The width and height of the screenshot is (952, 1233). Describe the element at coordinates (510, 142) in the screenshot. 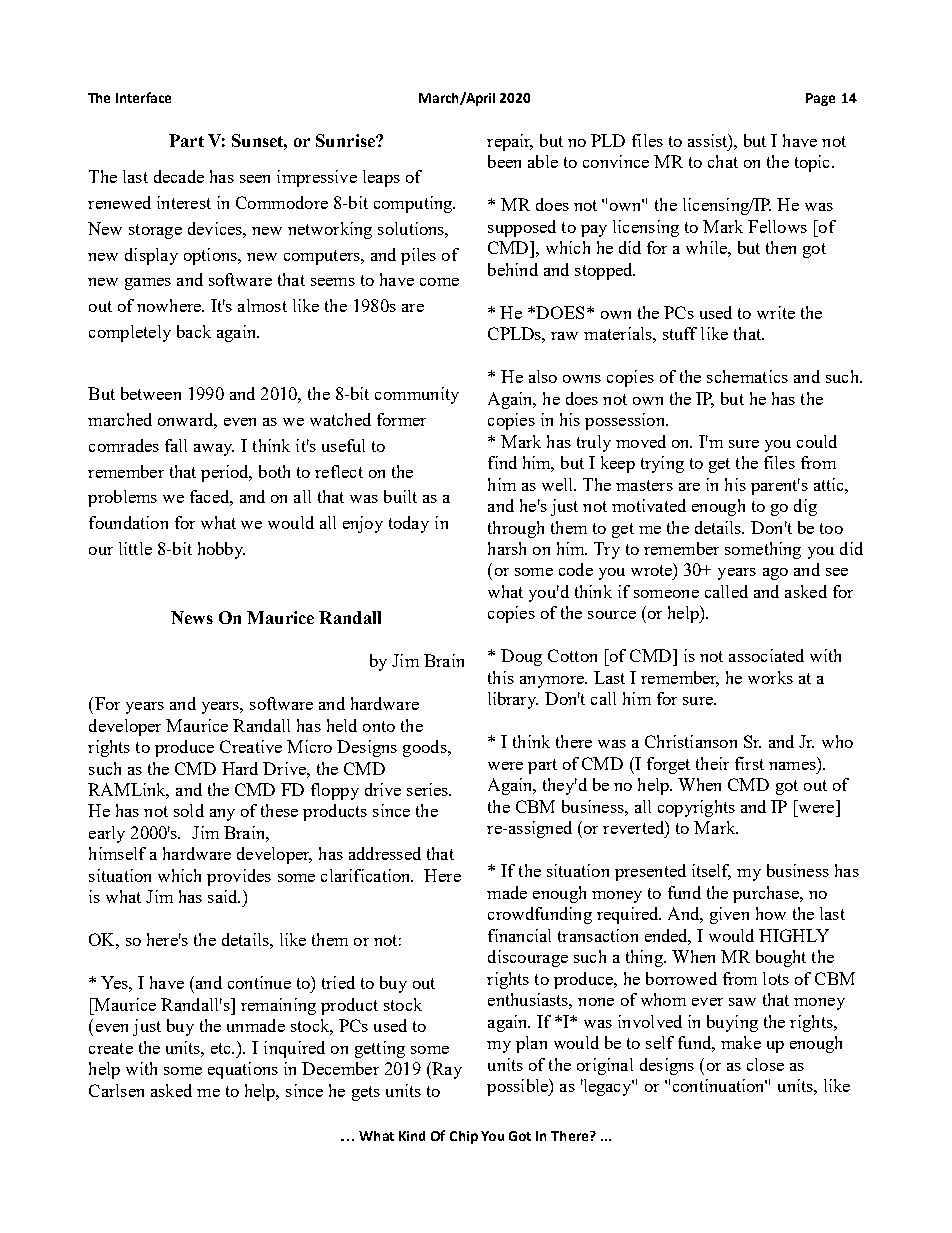

I see `repair` at that location.
